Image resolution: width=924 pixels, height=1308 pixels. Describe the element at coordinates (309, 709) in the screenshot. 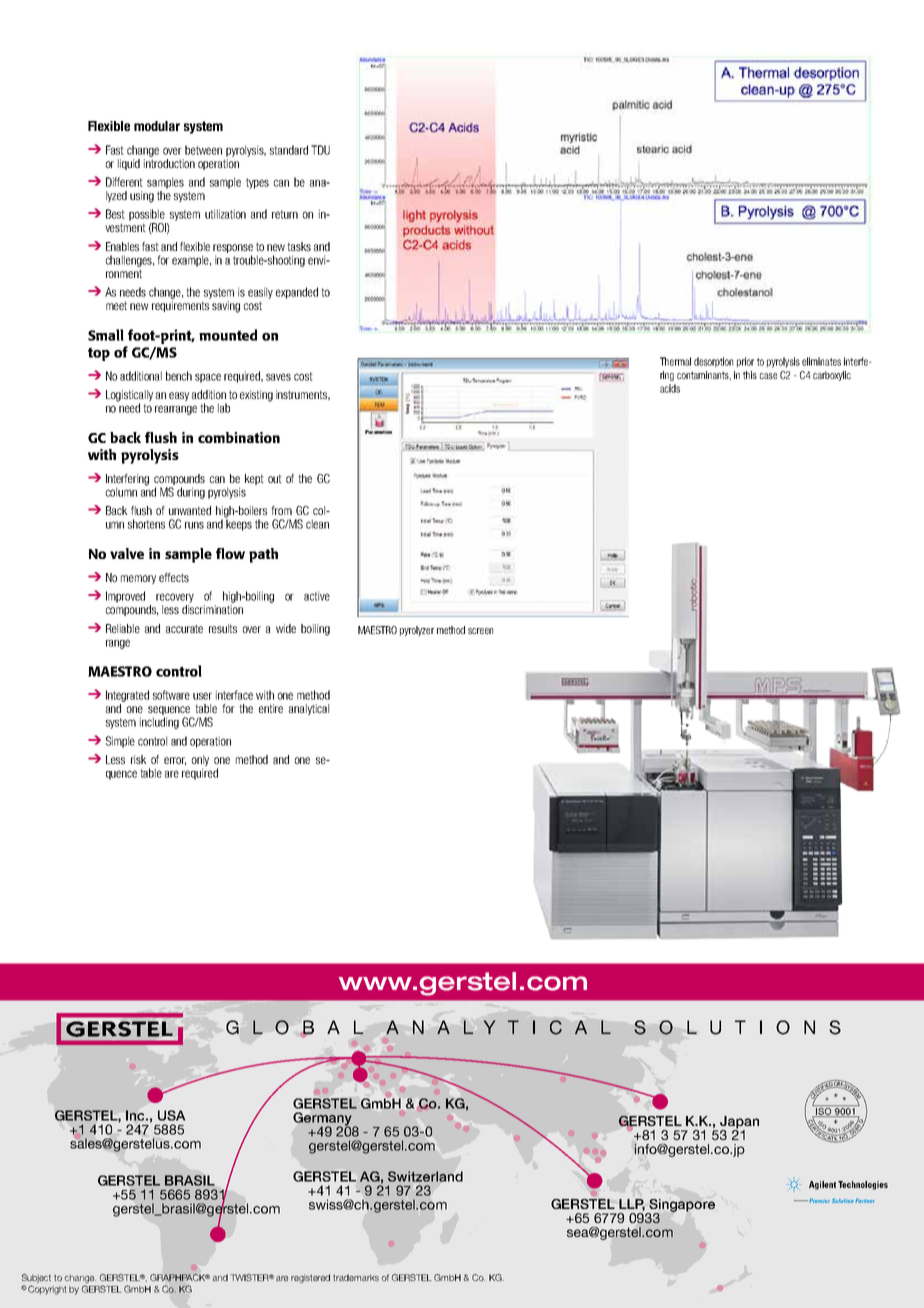

I see `analytical` at that location.
